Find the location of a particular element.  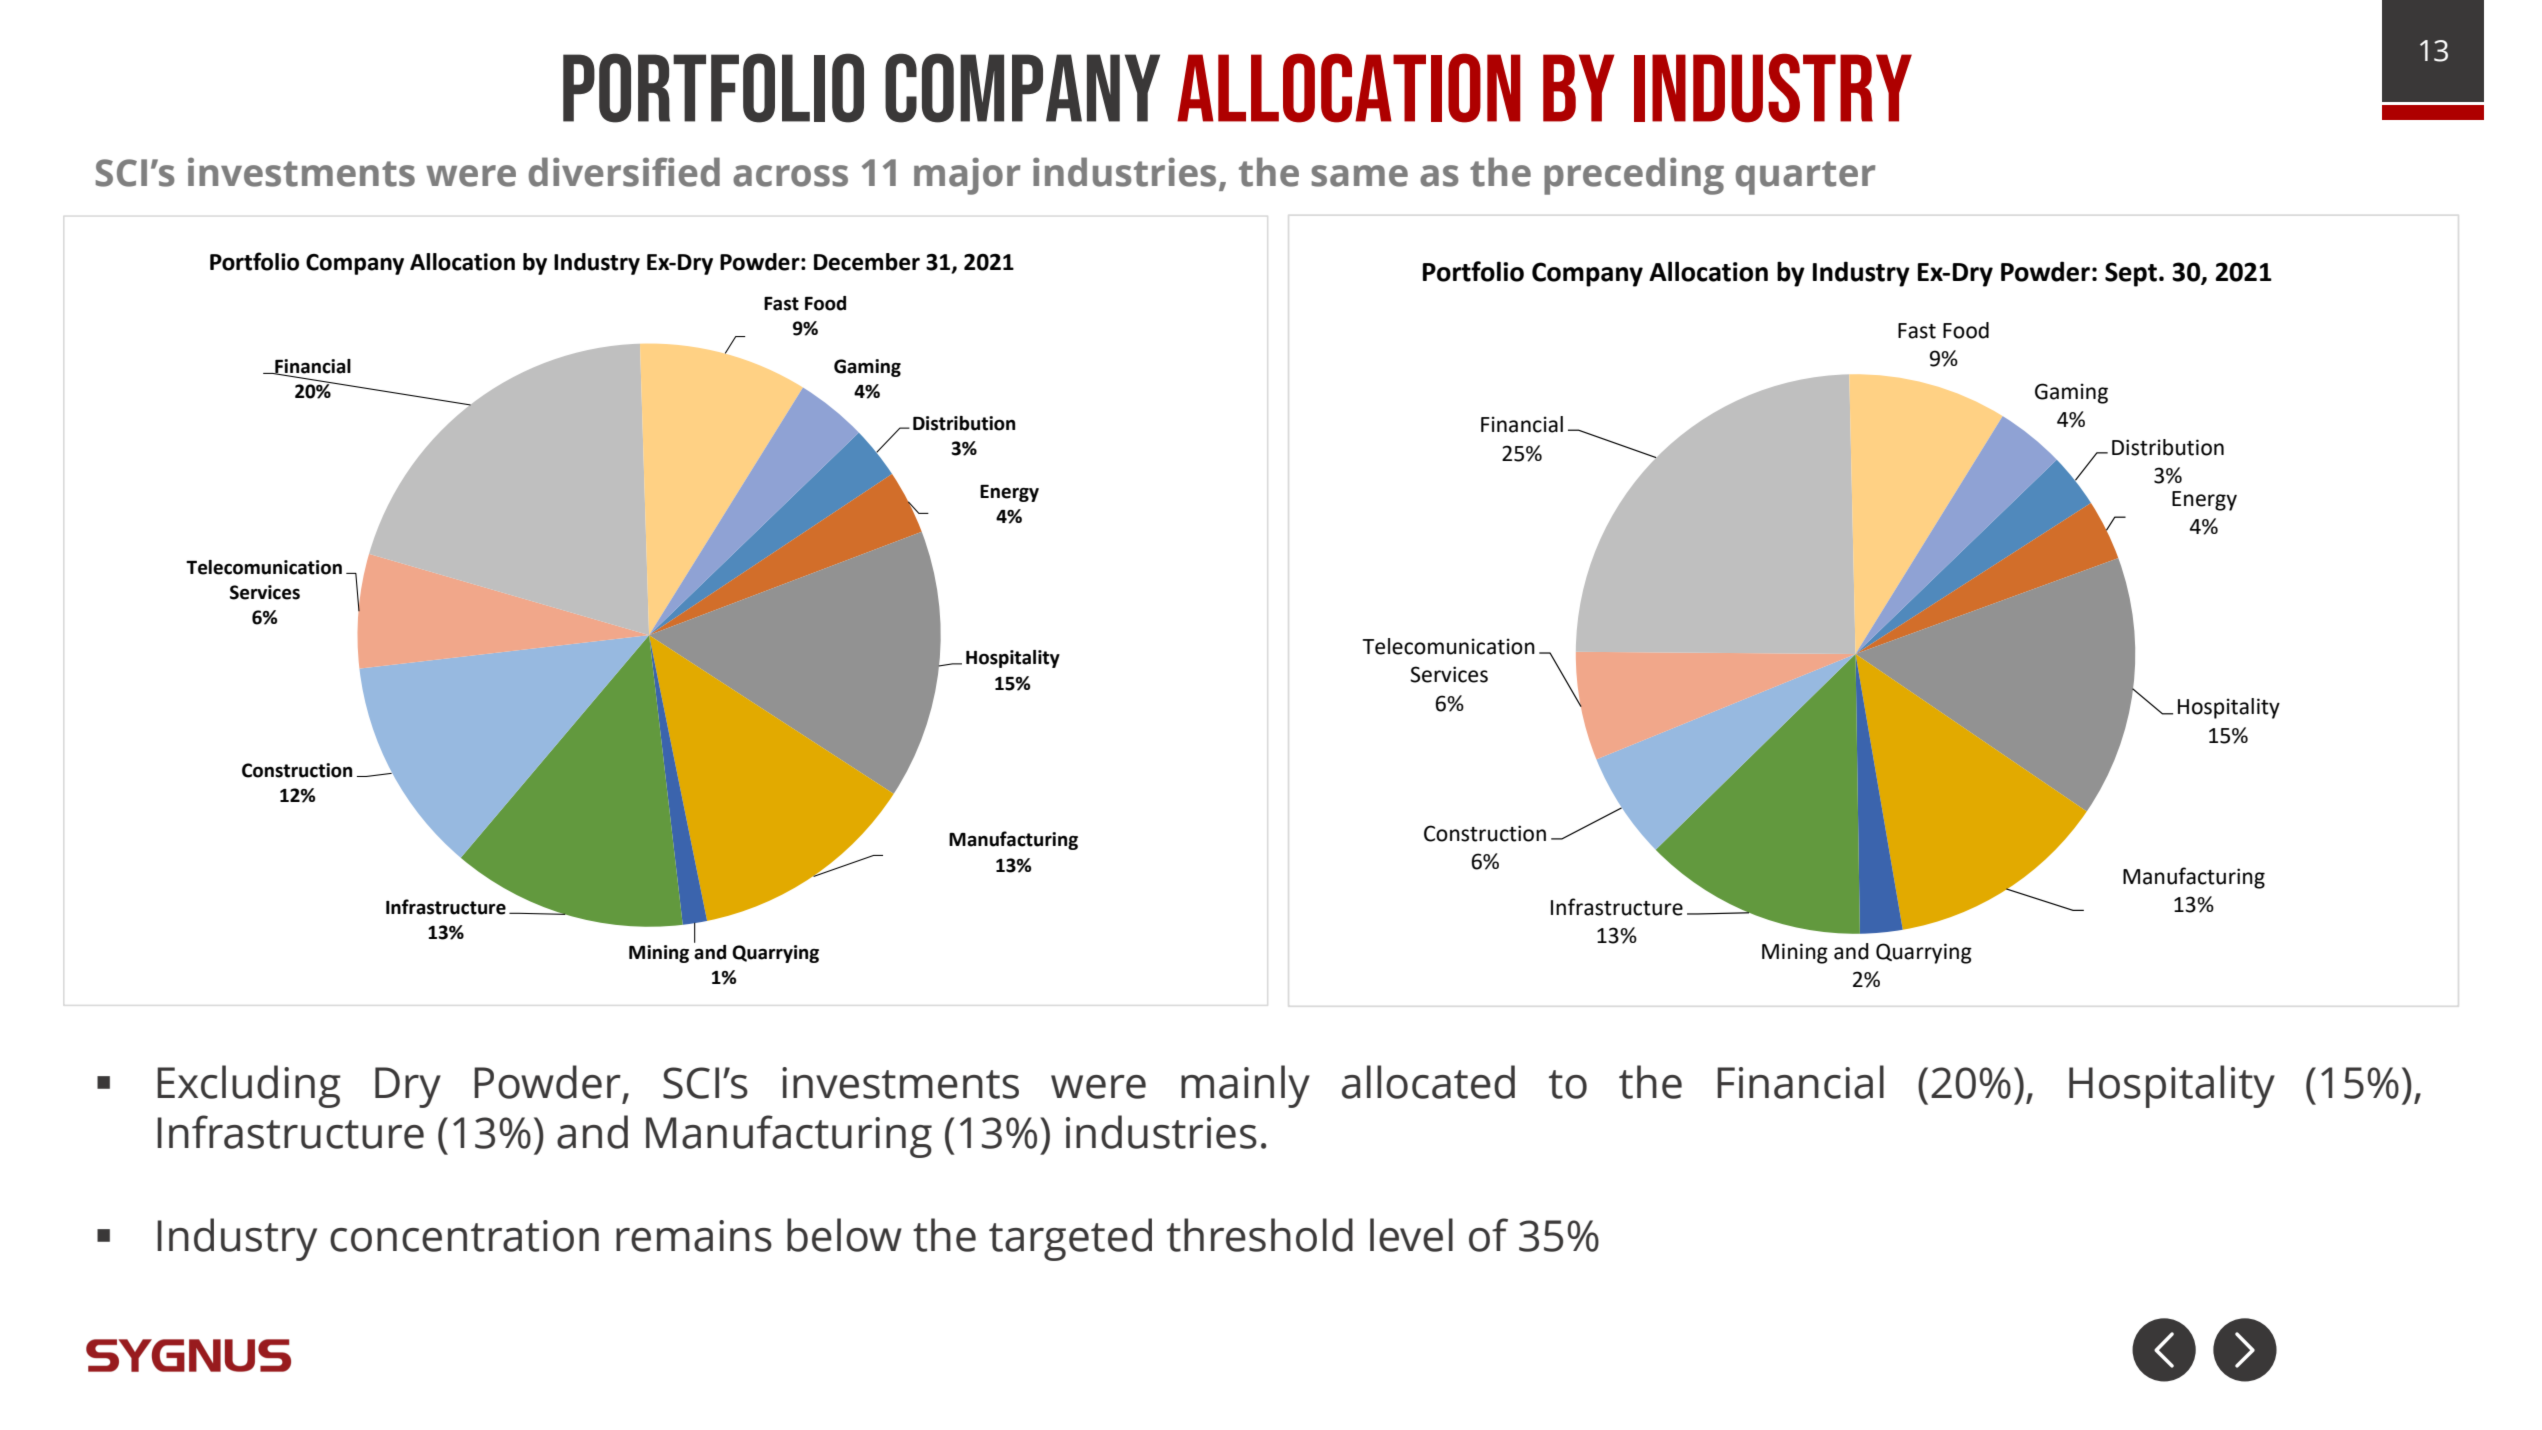

Sept is located at coordinates (2131, 274).
